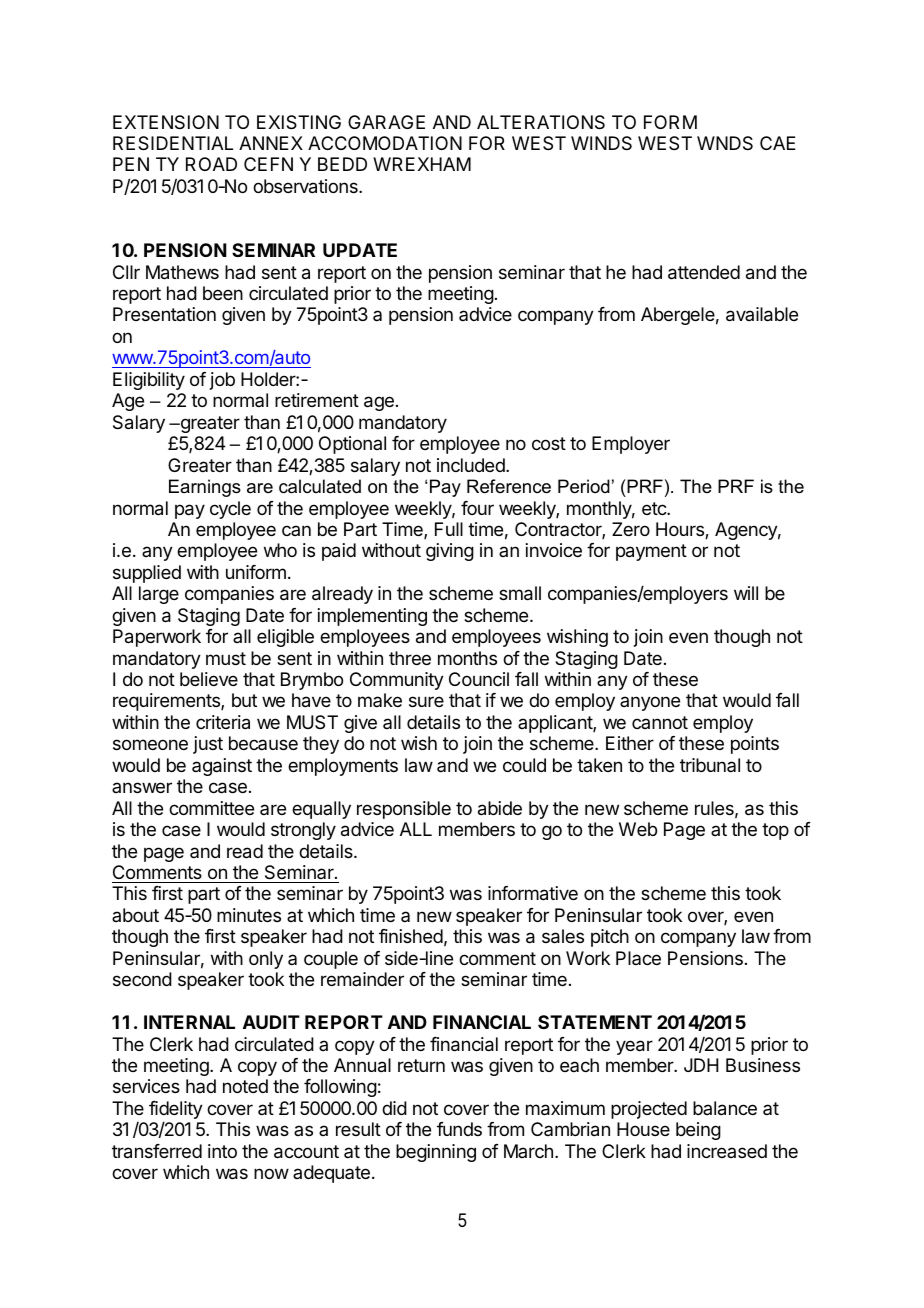 The height and width of the screenshot is (1308, 924). I want to click on will, so click(746, 593).
